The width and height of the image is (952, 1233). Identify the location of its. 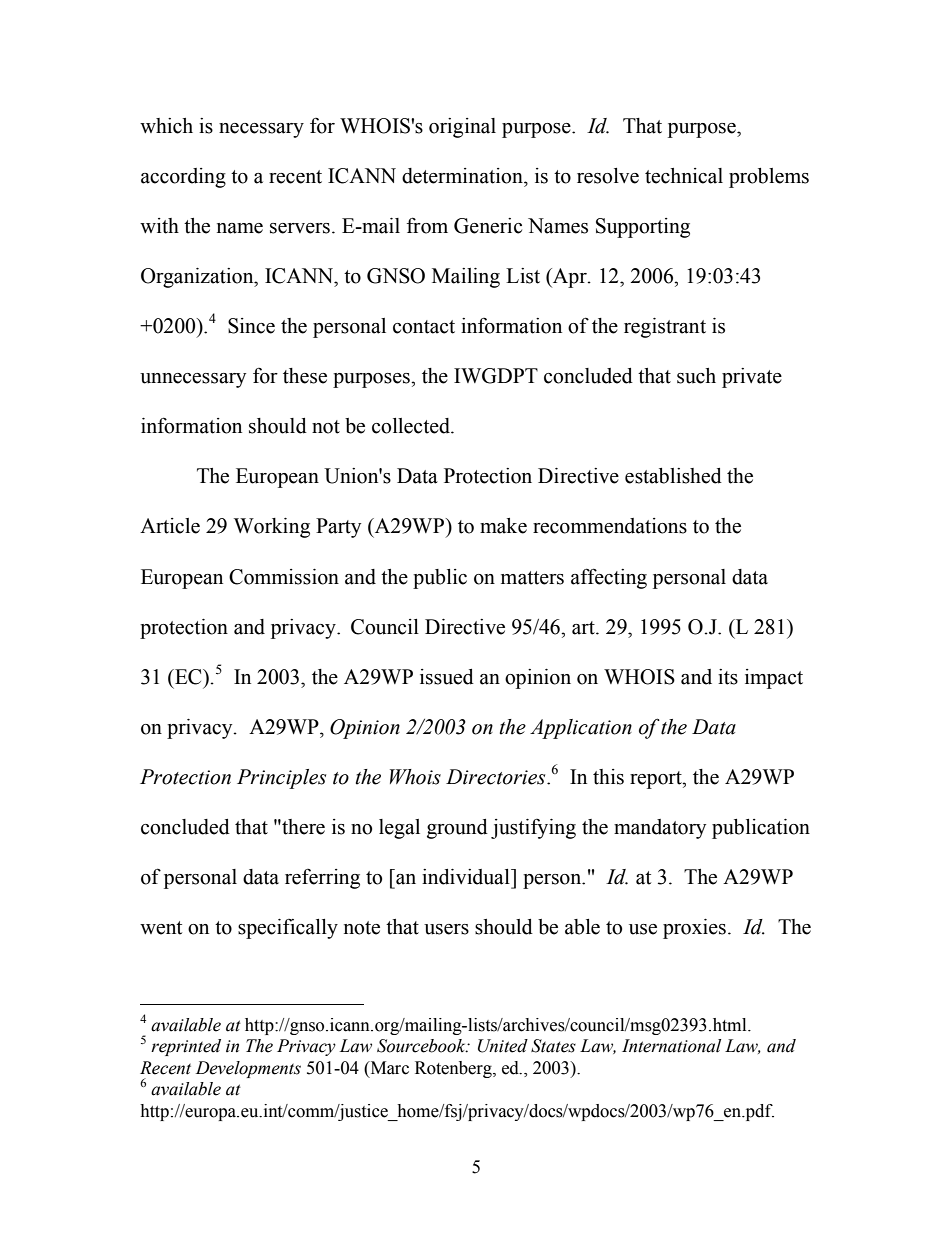
(728, 677).
